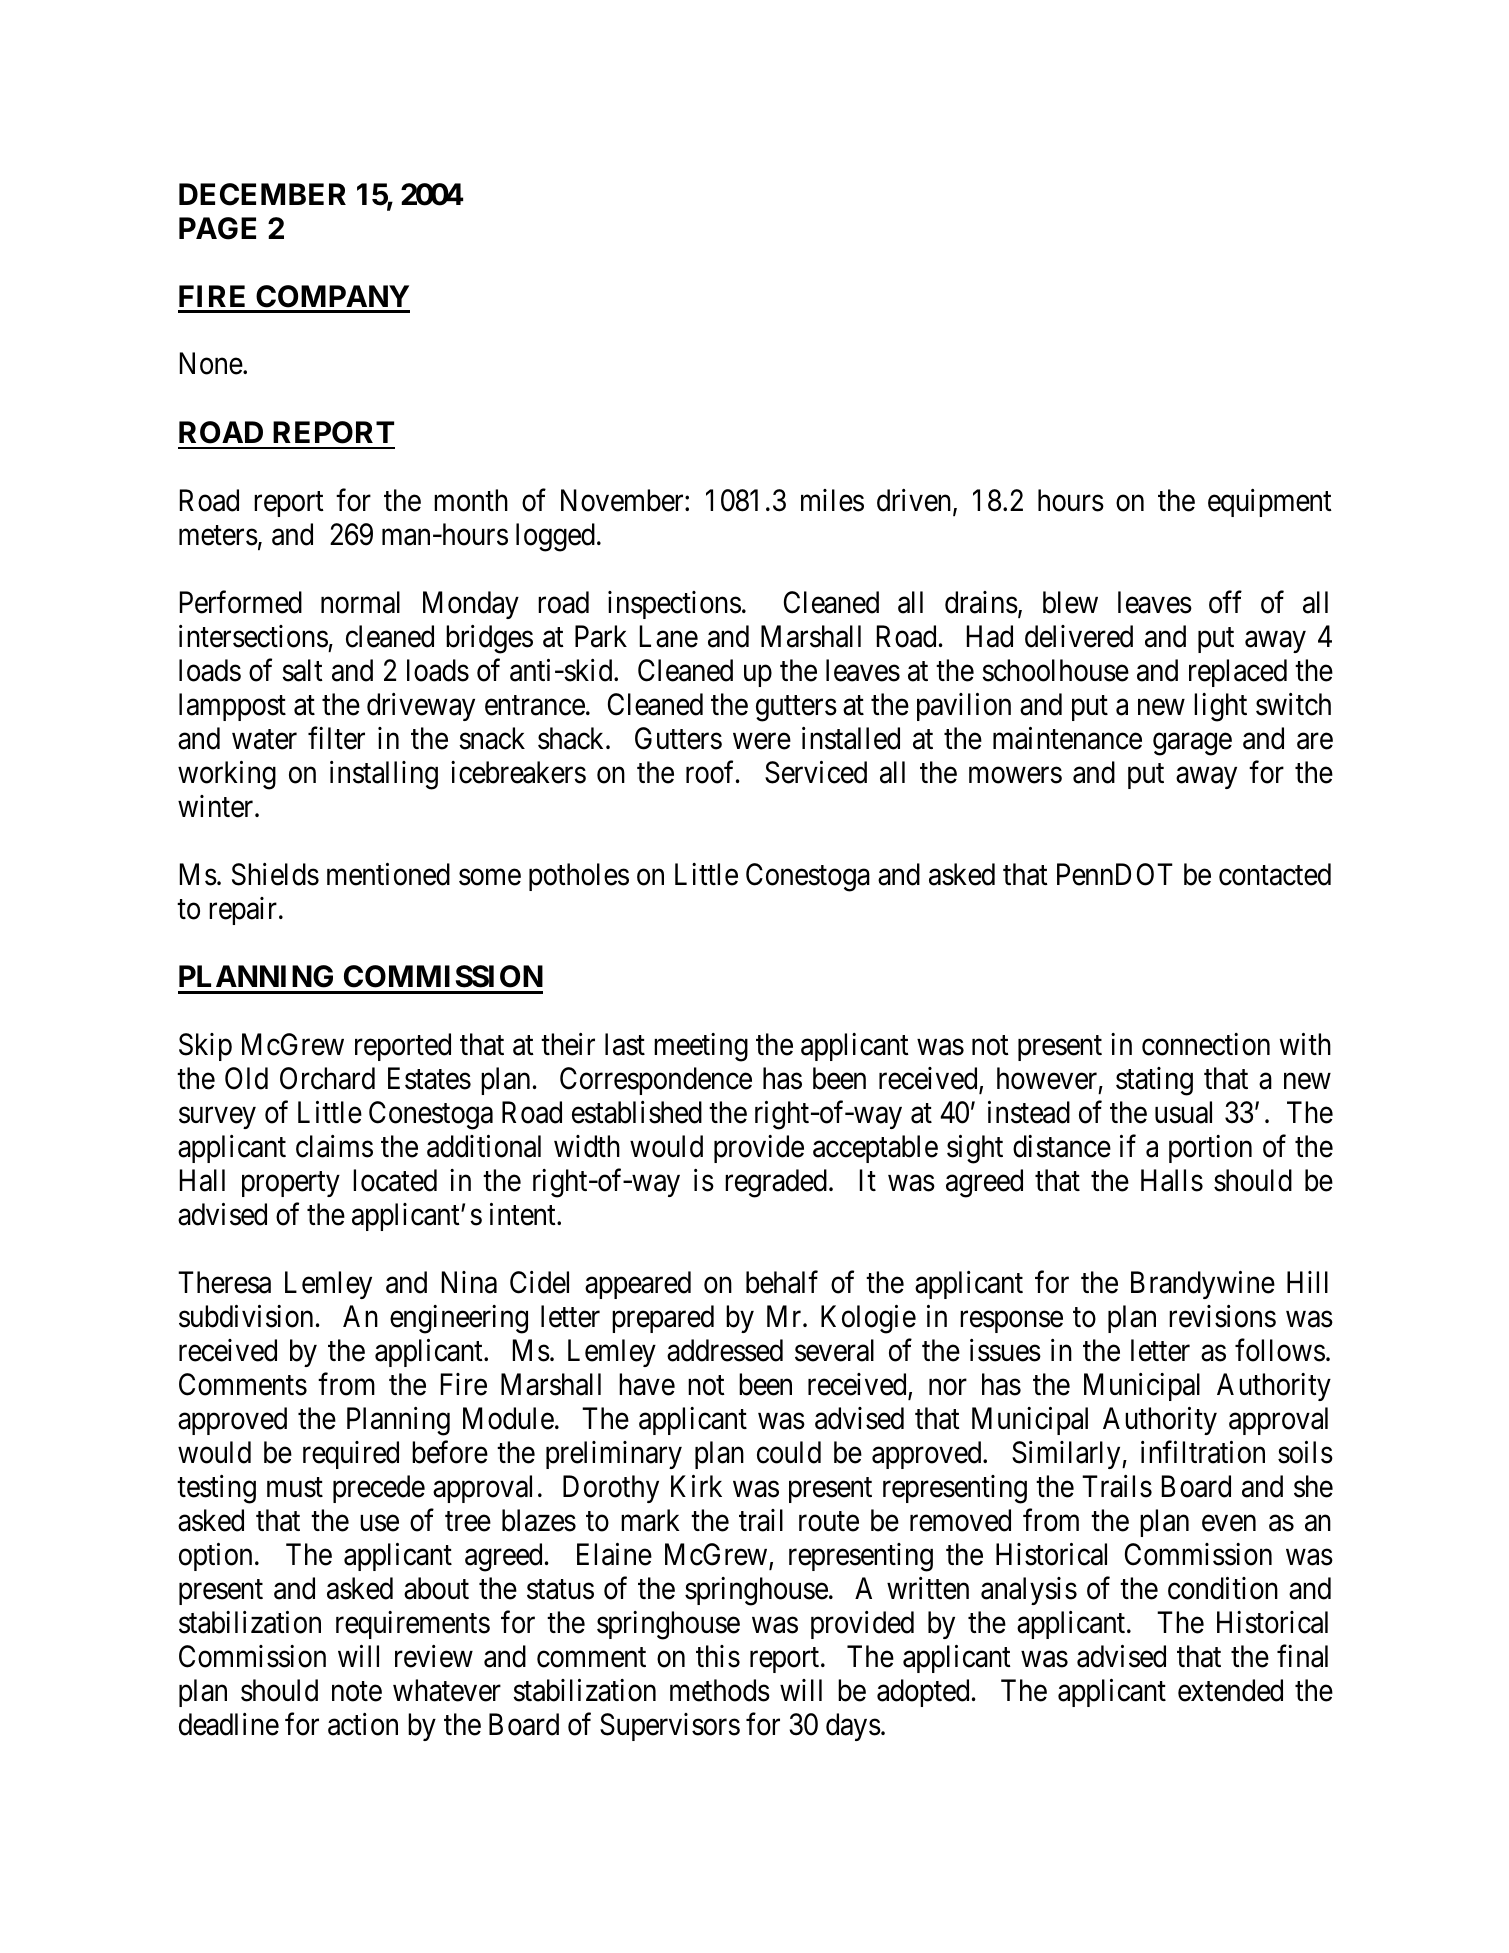 The width and height of the screenshot is (1509, 1953). I want to click on driven, so click(915, 501).
